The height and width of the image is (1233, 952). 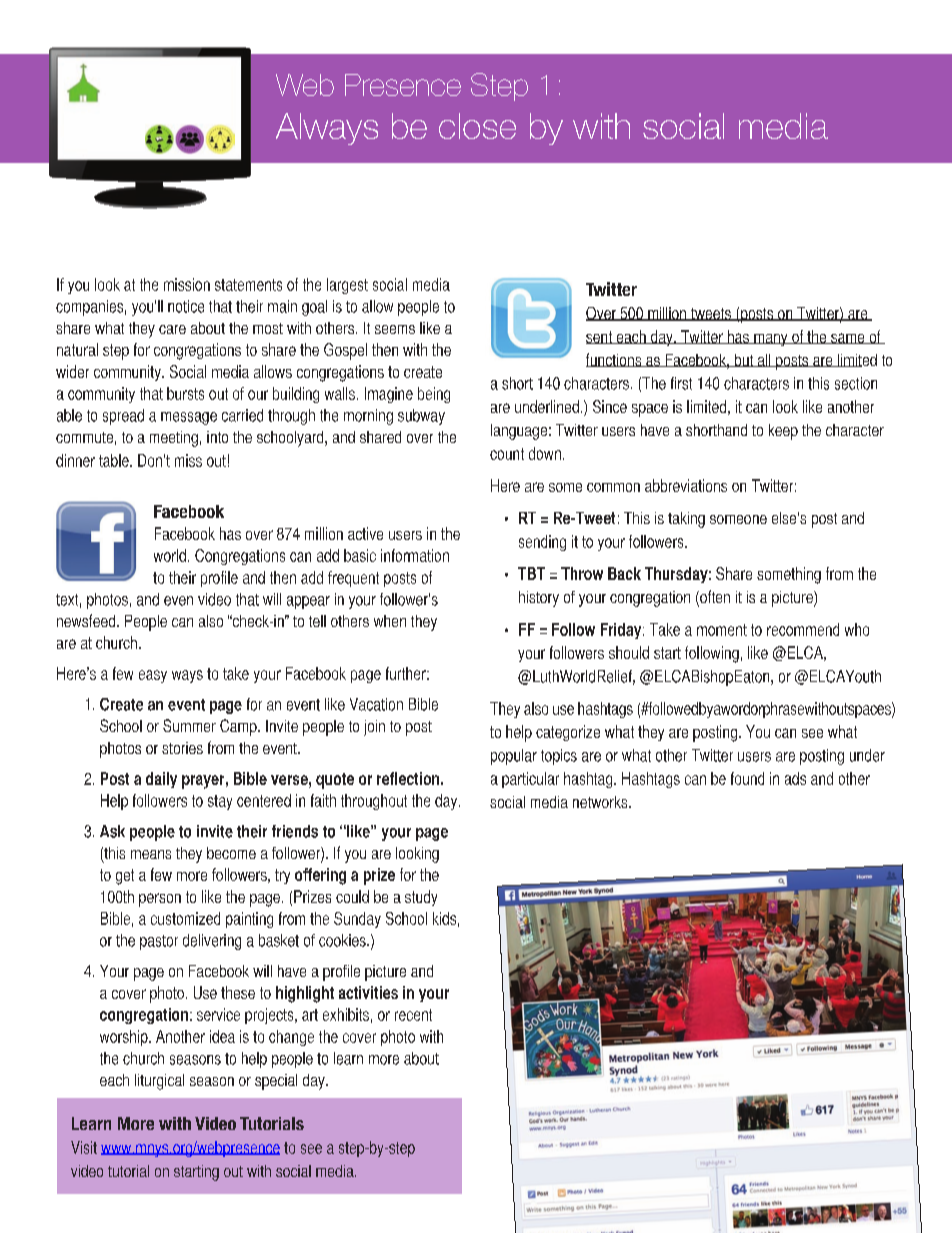 What do you see at coordinates (415, 555) in the image?
I see `information` at bounding box center [415, 555].
